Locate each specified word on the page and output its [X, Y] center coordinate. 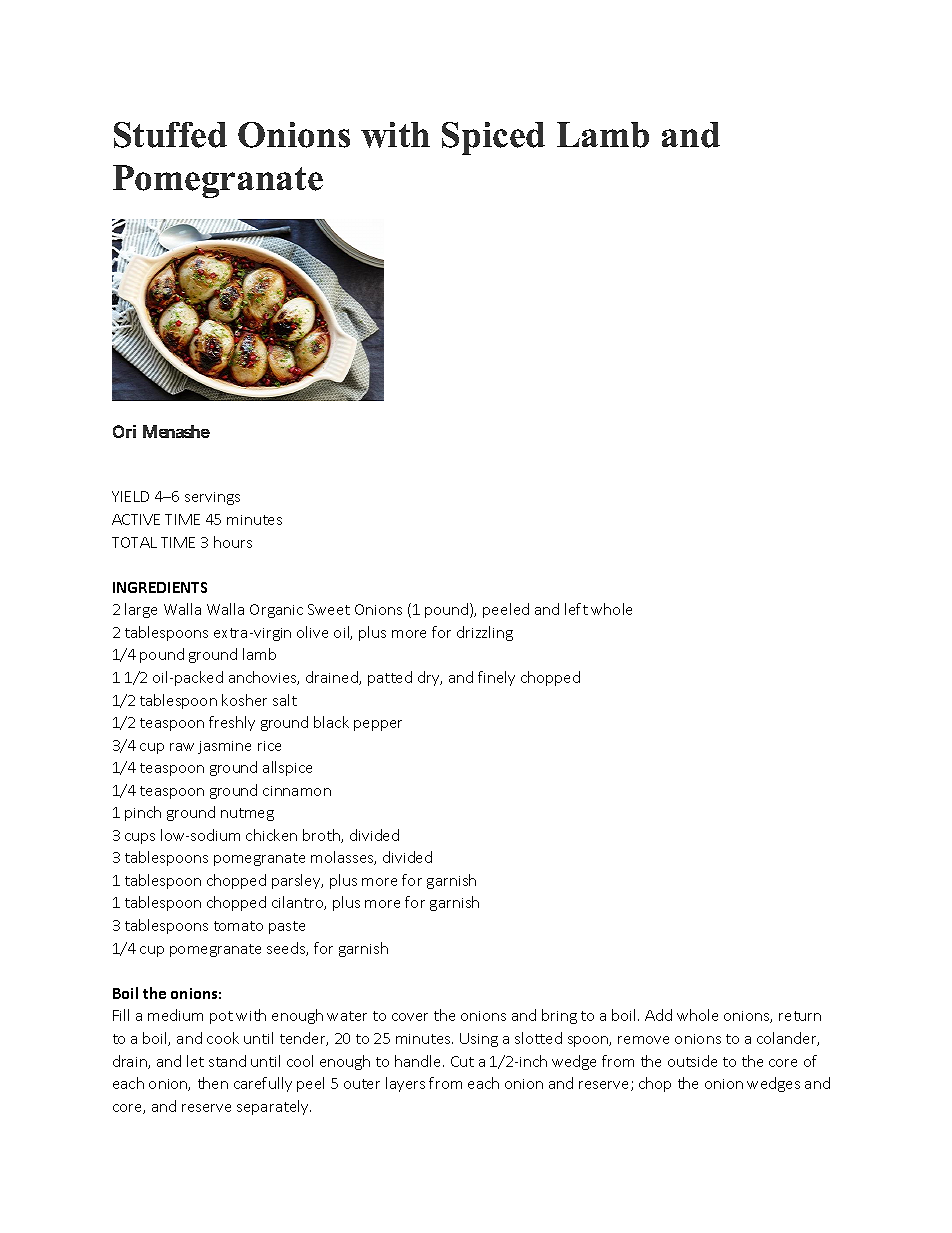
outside [692, 1061]
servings [212, 498]
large [141, 610]
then [213, 1083]
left [576, 609]
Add [658, 1015]
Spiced [493, 138]
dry [430, 678]
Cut [462, 1061]
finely [496, 678]
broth [322, 836]
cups [140, 838]
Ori [124, 431]
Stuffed [170, 135]
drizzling [485, 633]
